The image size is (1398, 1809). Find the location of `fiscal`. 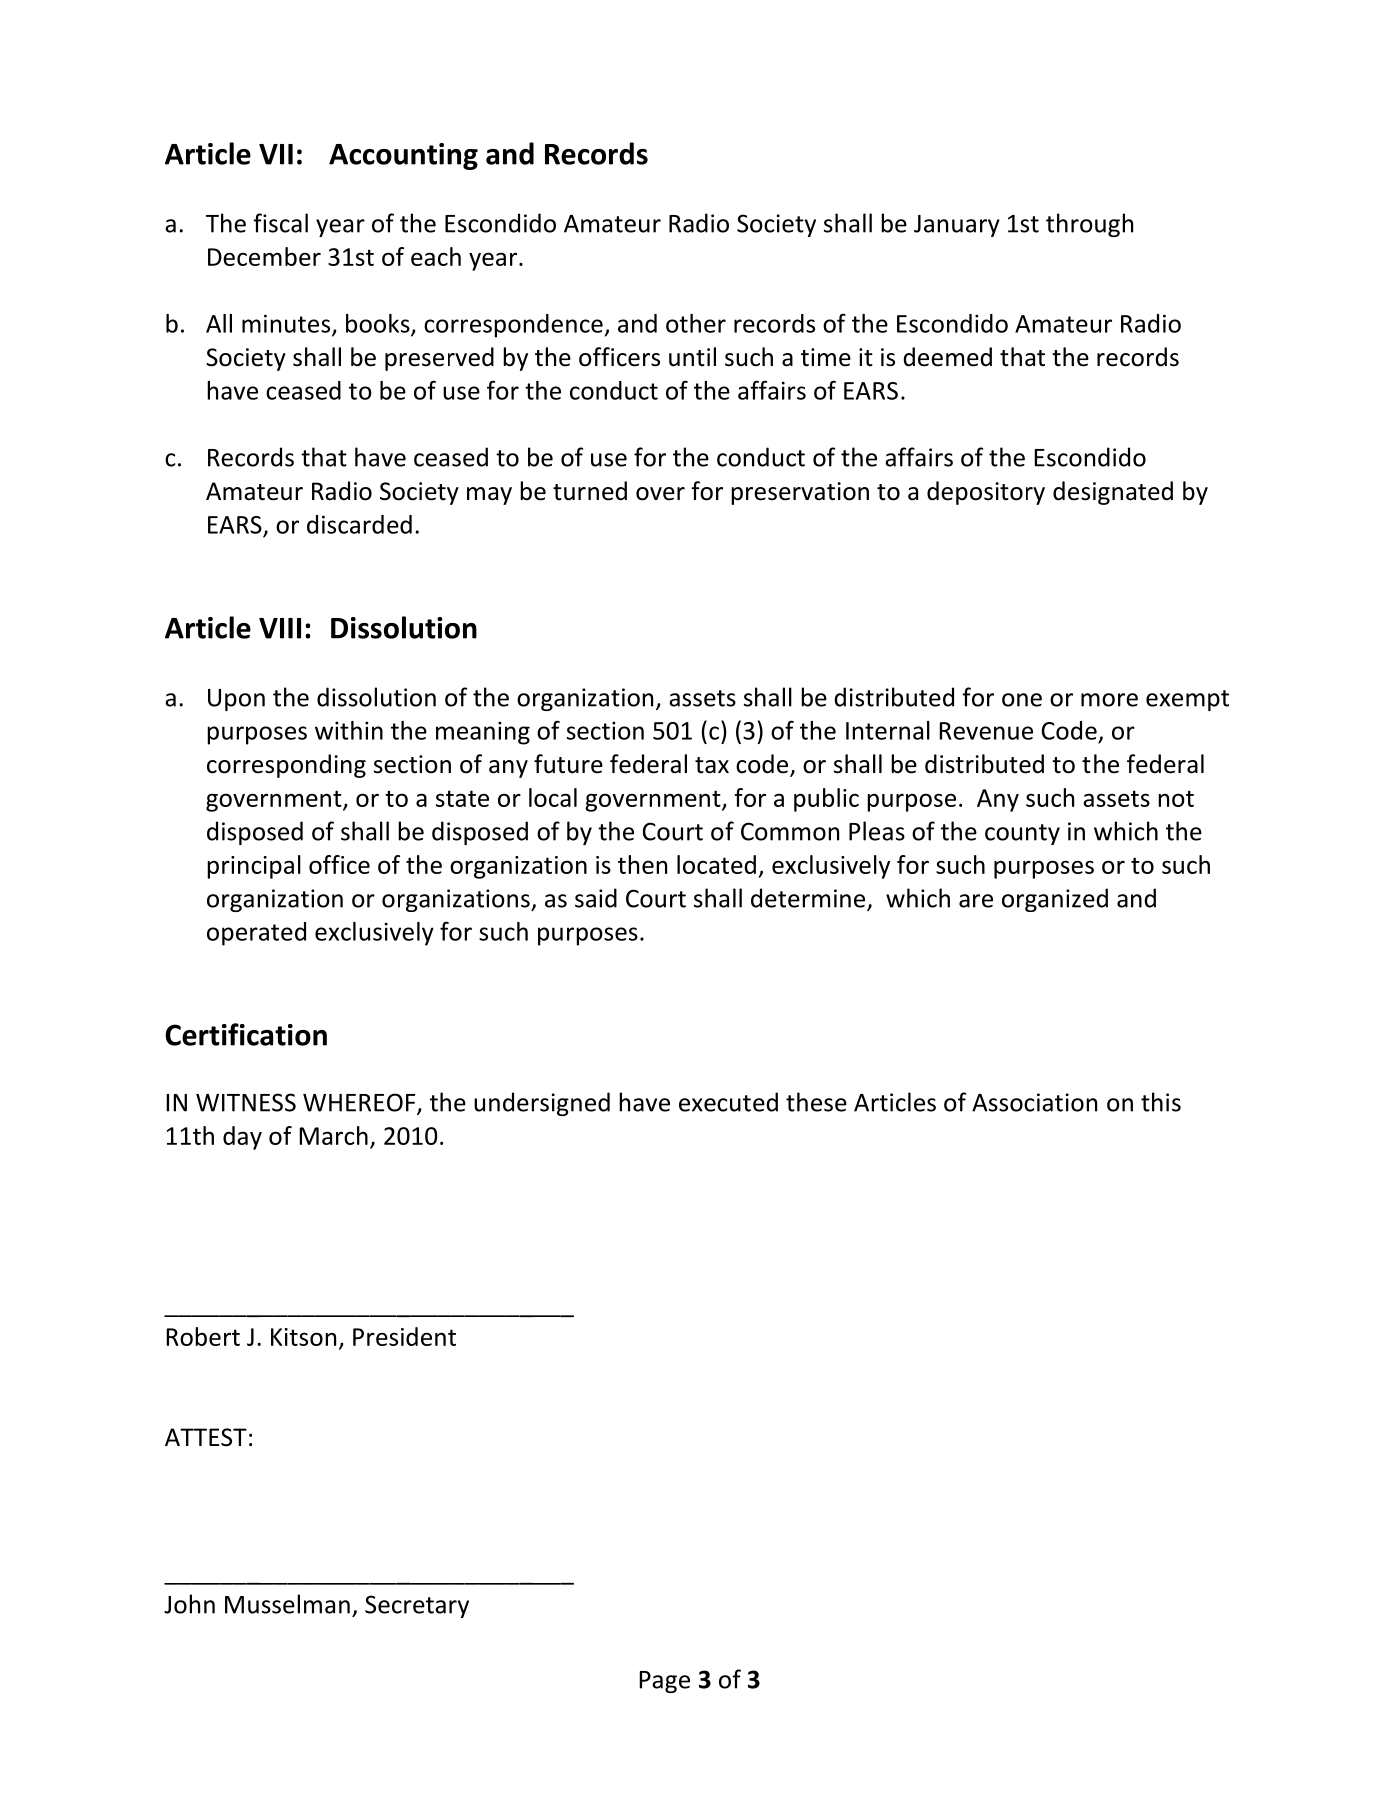

fiscal is located at coordinates (280, 223).
